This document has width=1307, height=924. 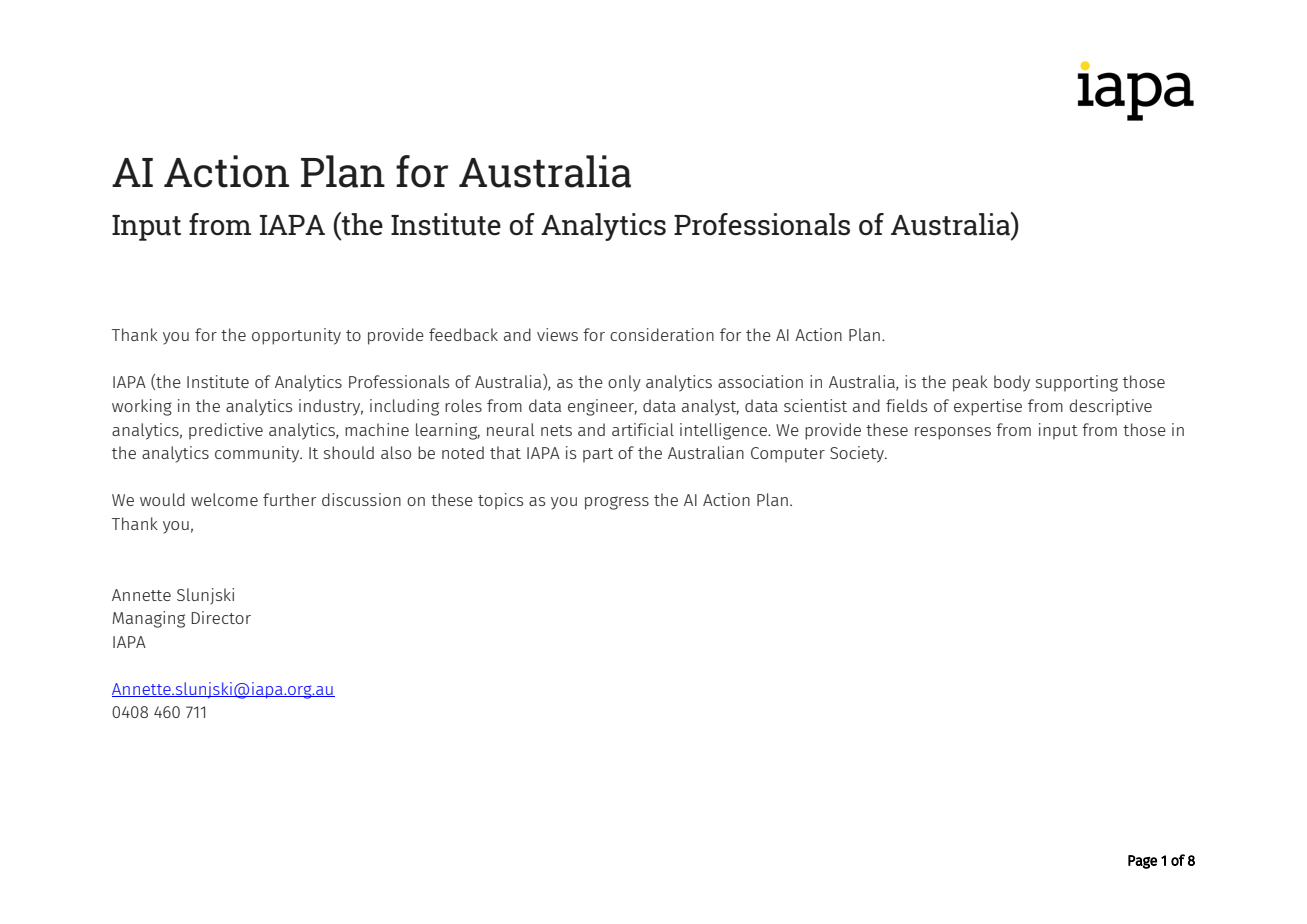 I want to click on opportunity, so click(x=296, y=336).
